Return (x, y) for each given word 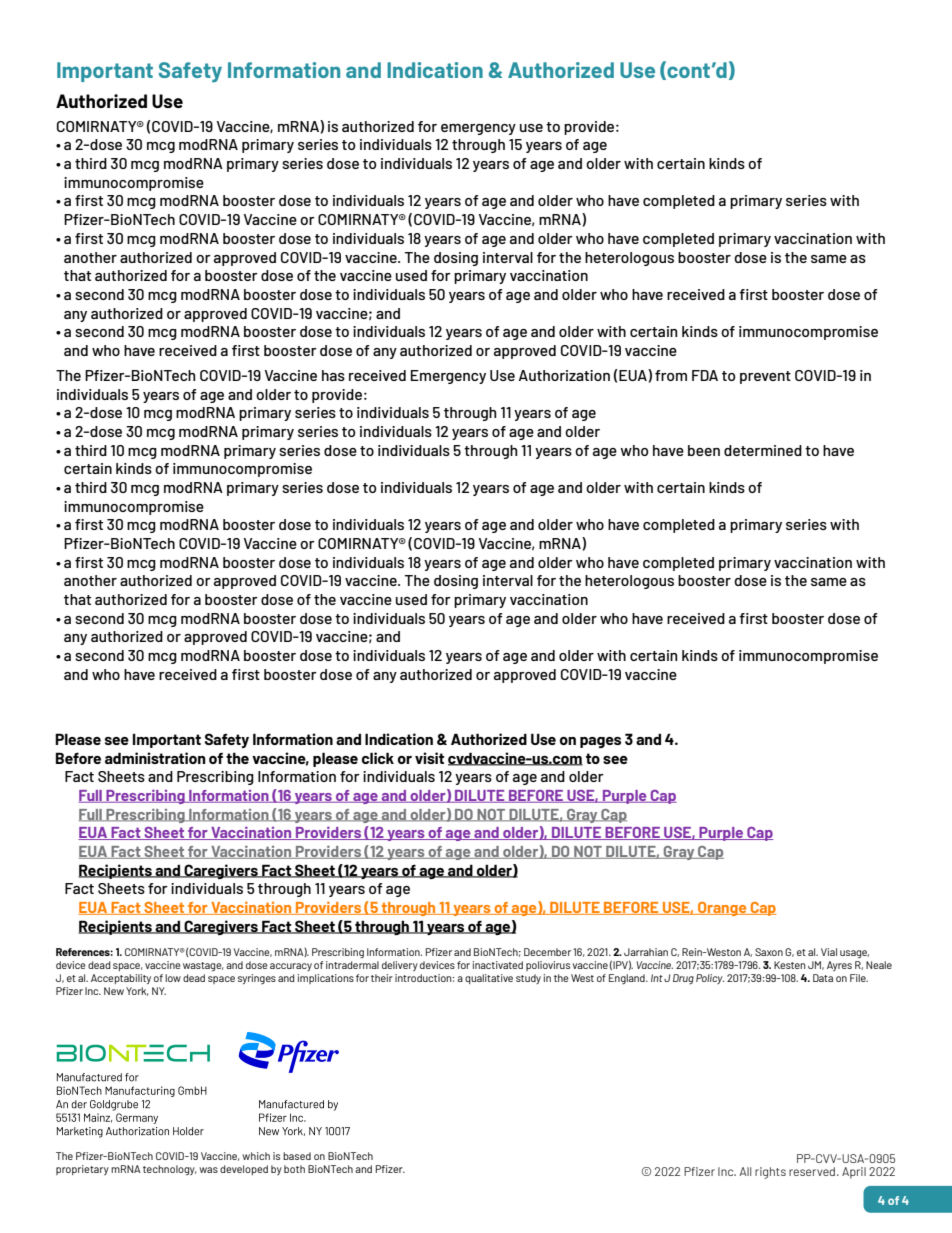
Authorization (564, 375)
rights (770, 1173)
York (137, 991)
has (333, 375)
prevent (765, 377)
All (745, 1171)
